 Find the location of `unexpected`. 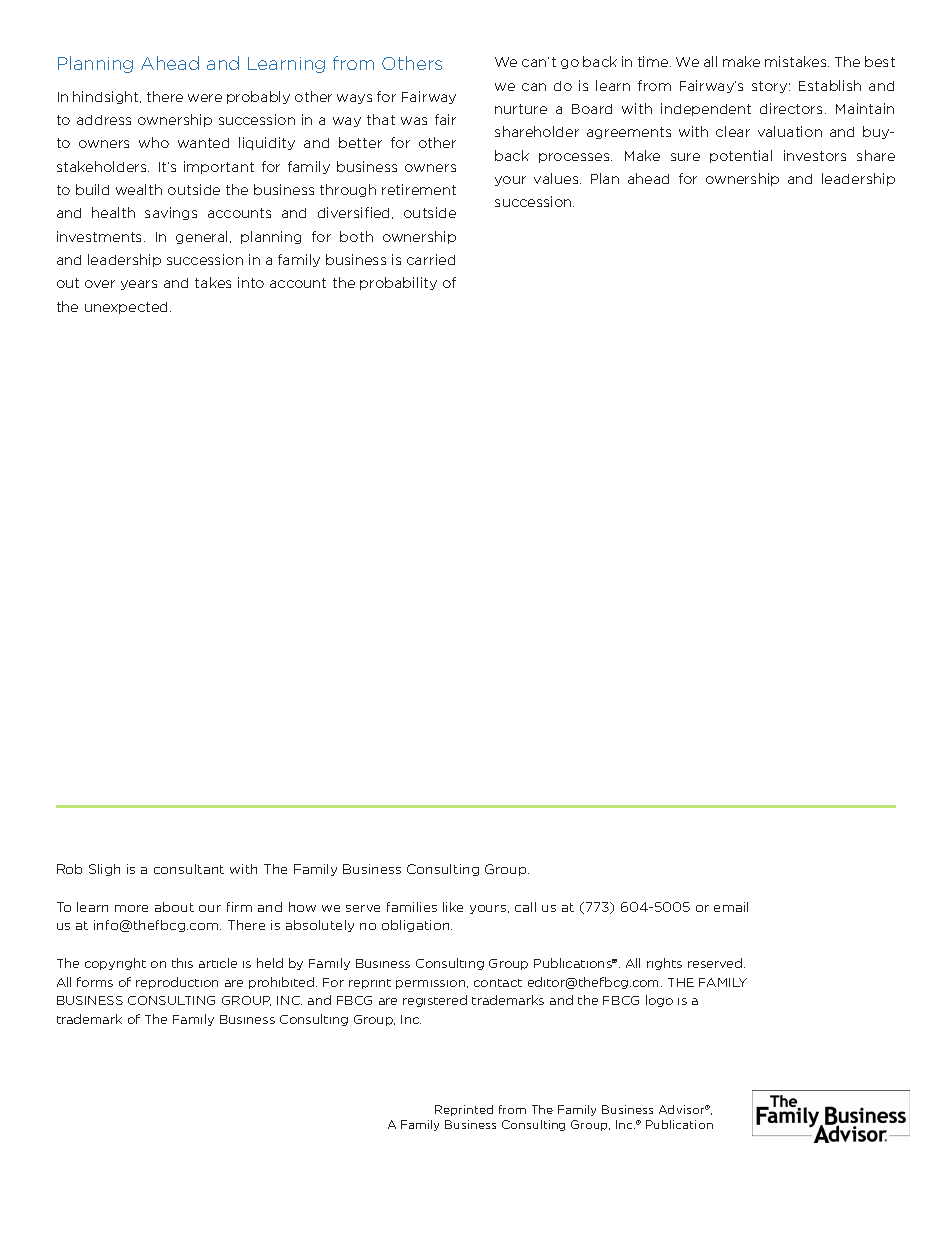

unexpected is located at coordinates (128, 308).
